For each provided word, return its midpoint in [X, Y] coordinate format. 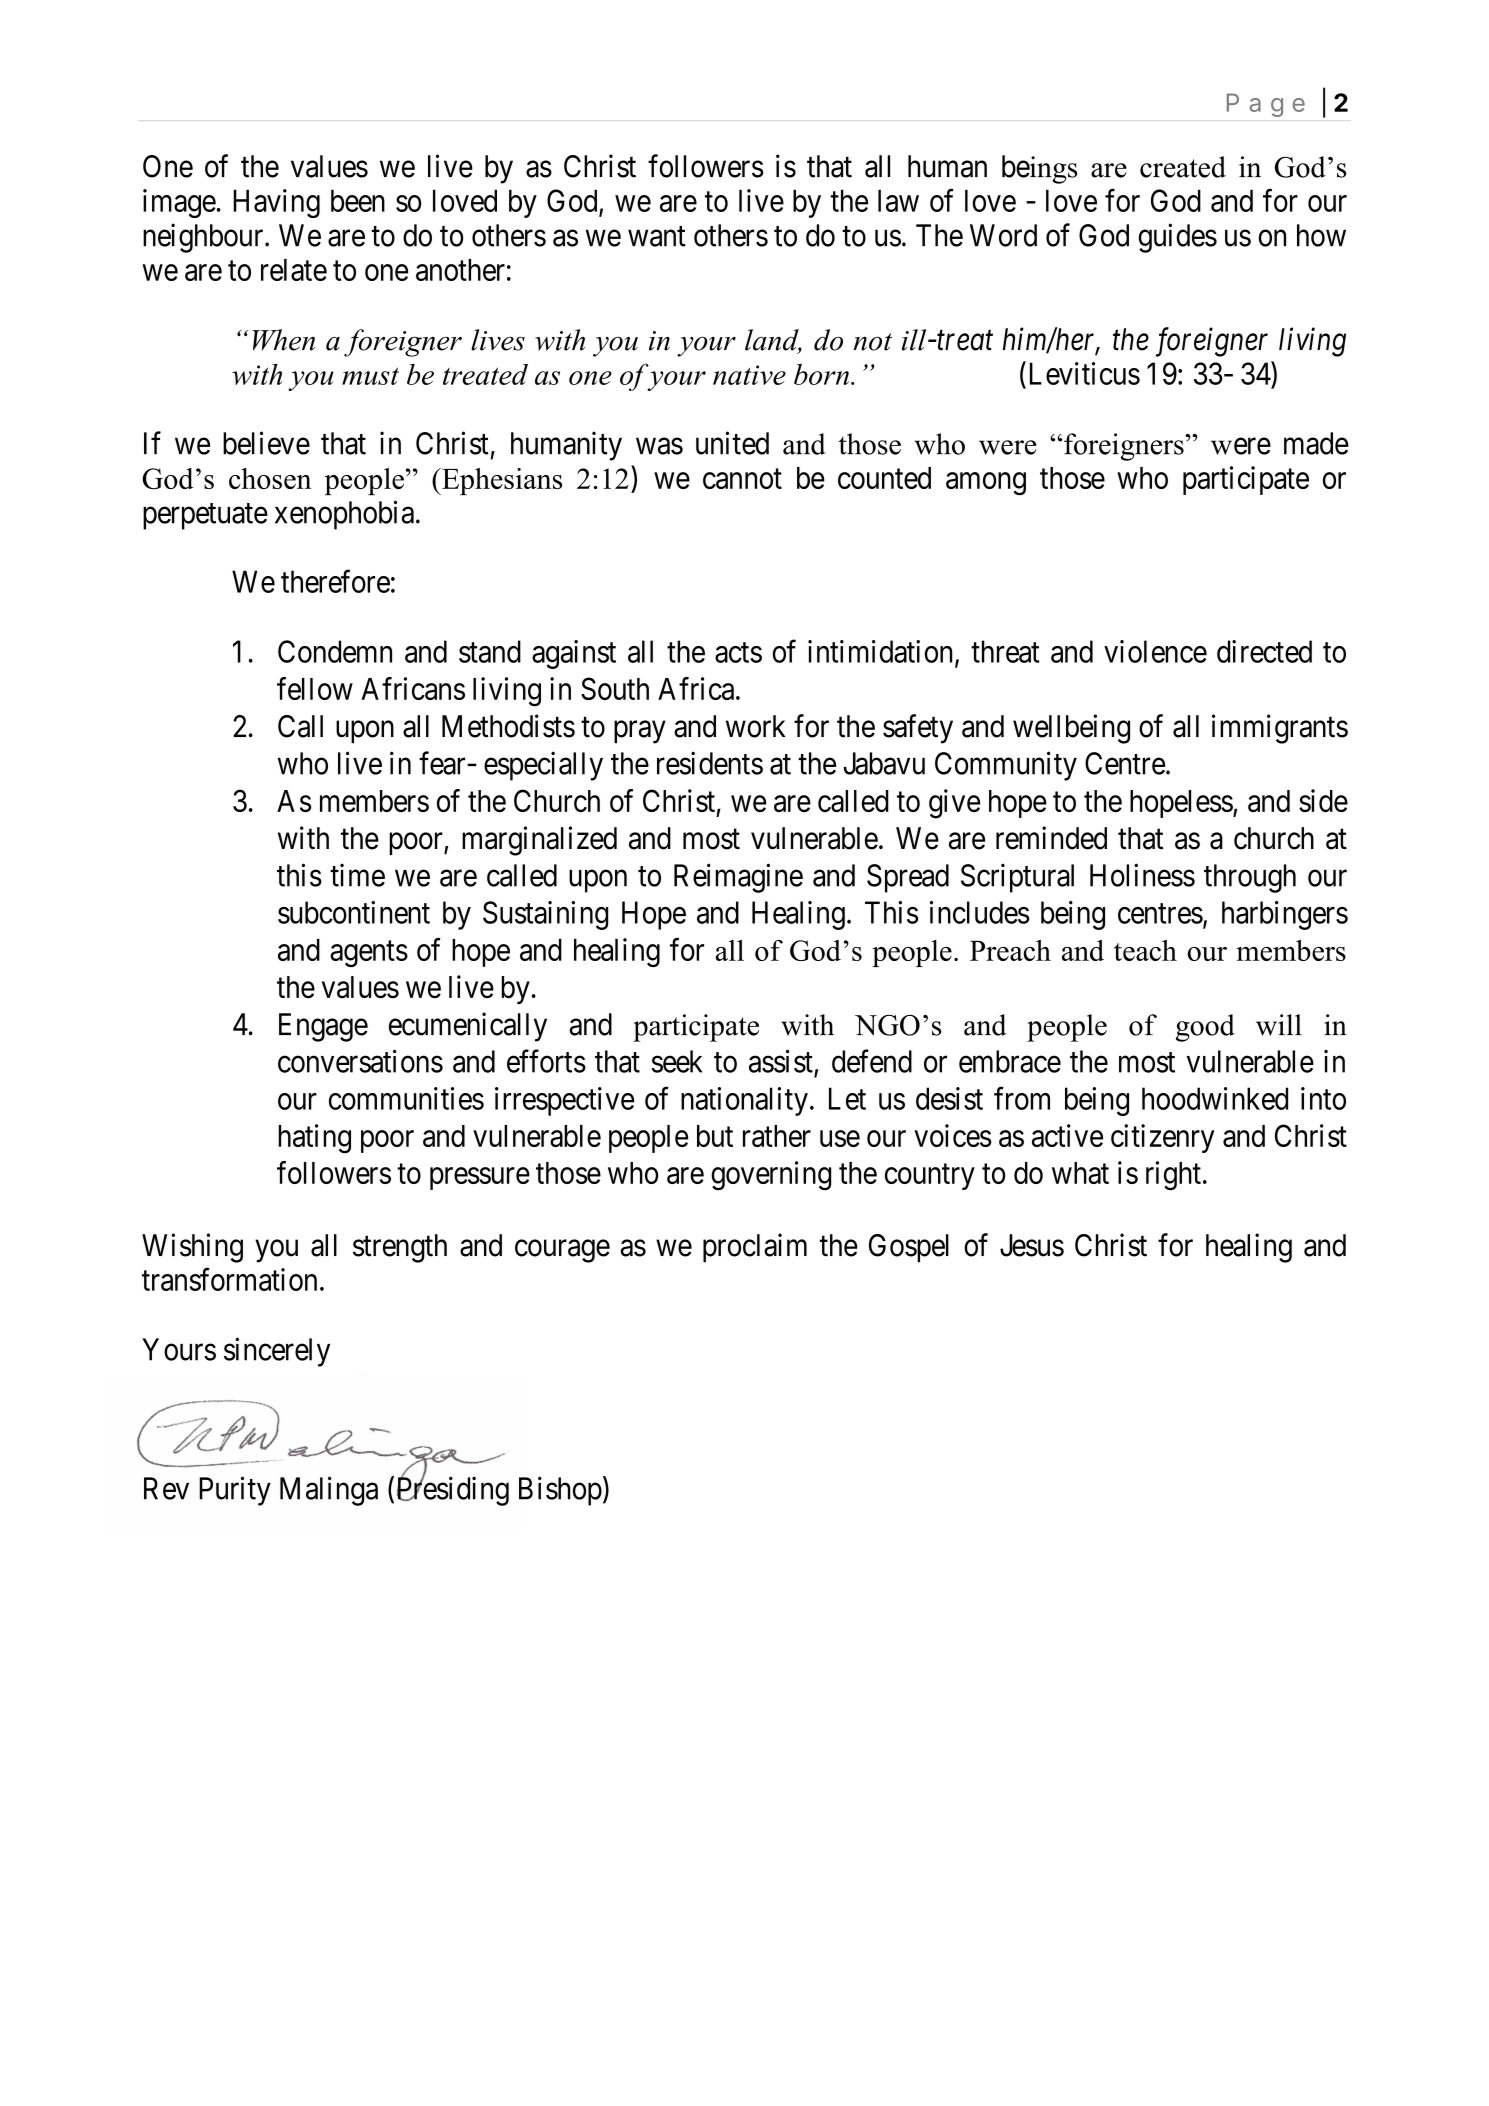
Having [276, 203]
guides [1178, 238]
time [357, 875]
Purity [235, 1491]
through [1250, 878]
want [657, 236]
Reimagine [738, 878]
